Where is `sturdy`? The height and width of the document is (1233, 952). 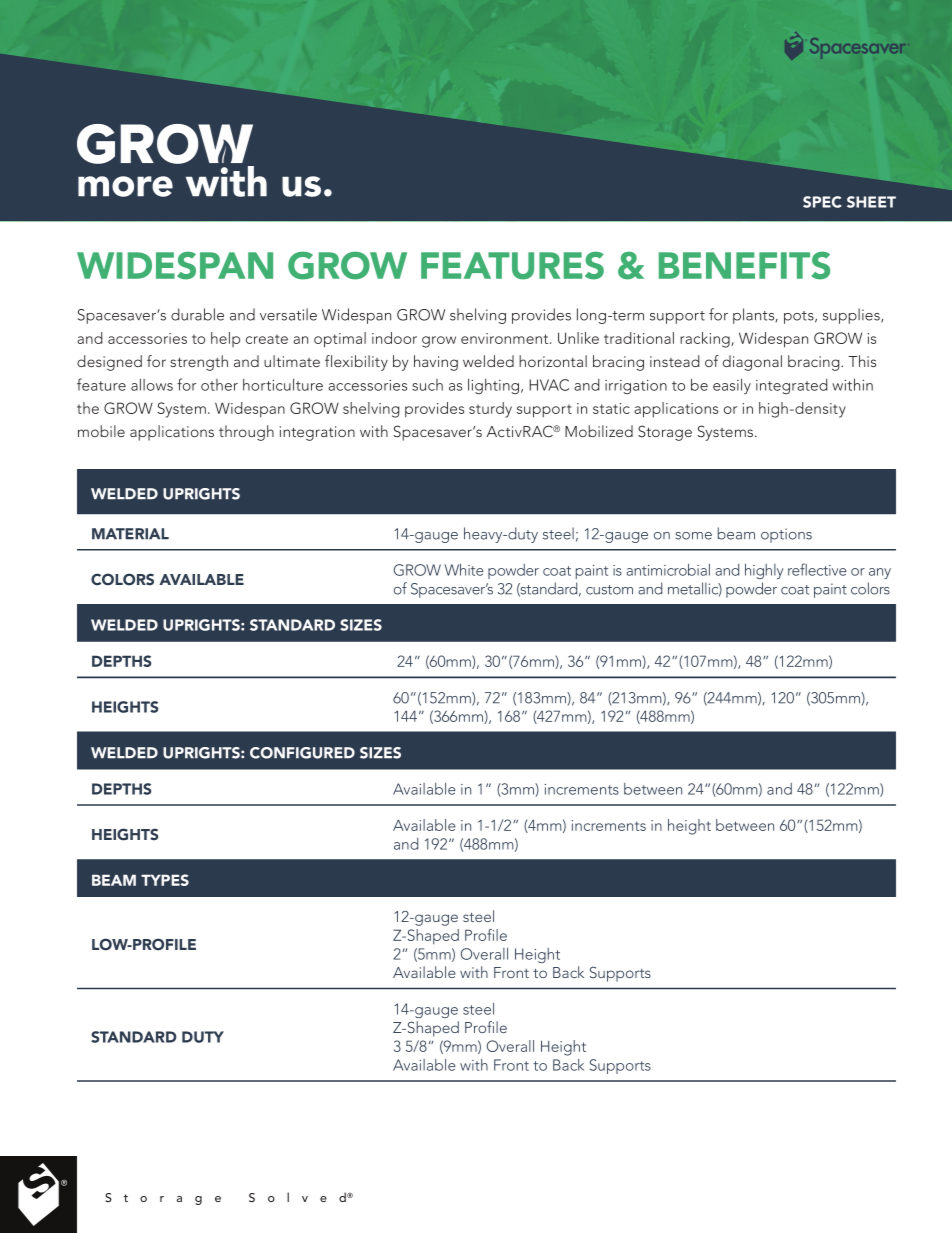 sturdy is located at coordinates (490, 410).
